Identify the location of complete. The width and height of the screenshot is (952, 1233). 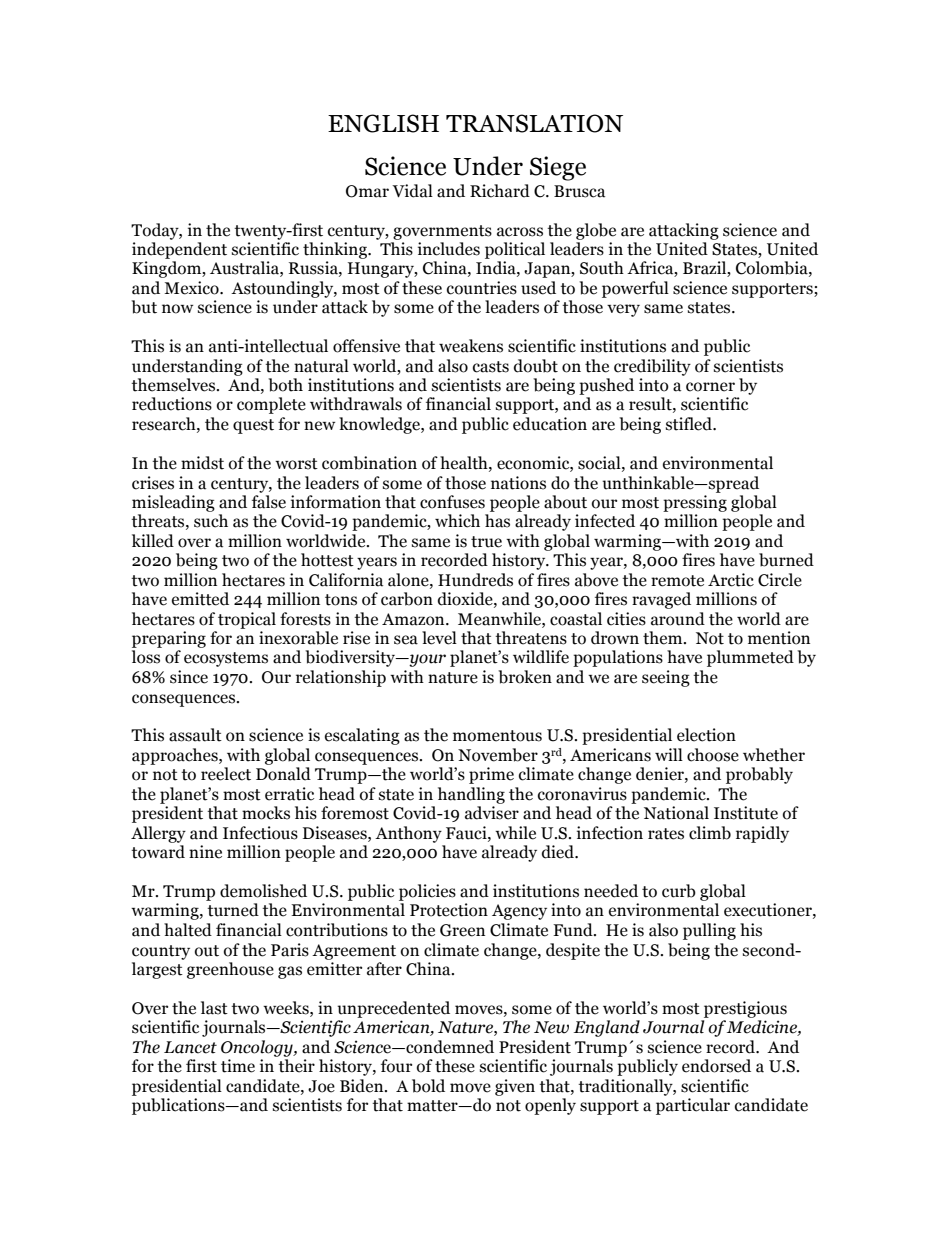
(271, 405).
